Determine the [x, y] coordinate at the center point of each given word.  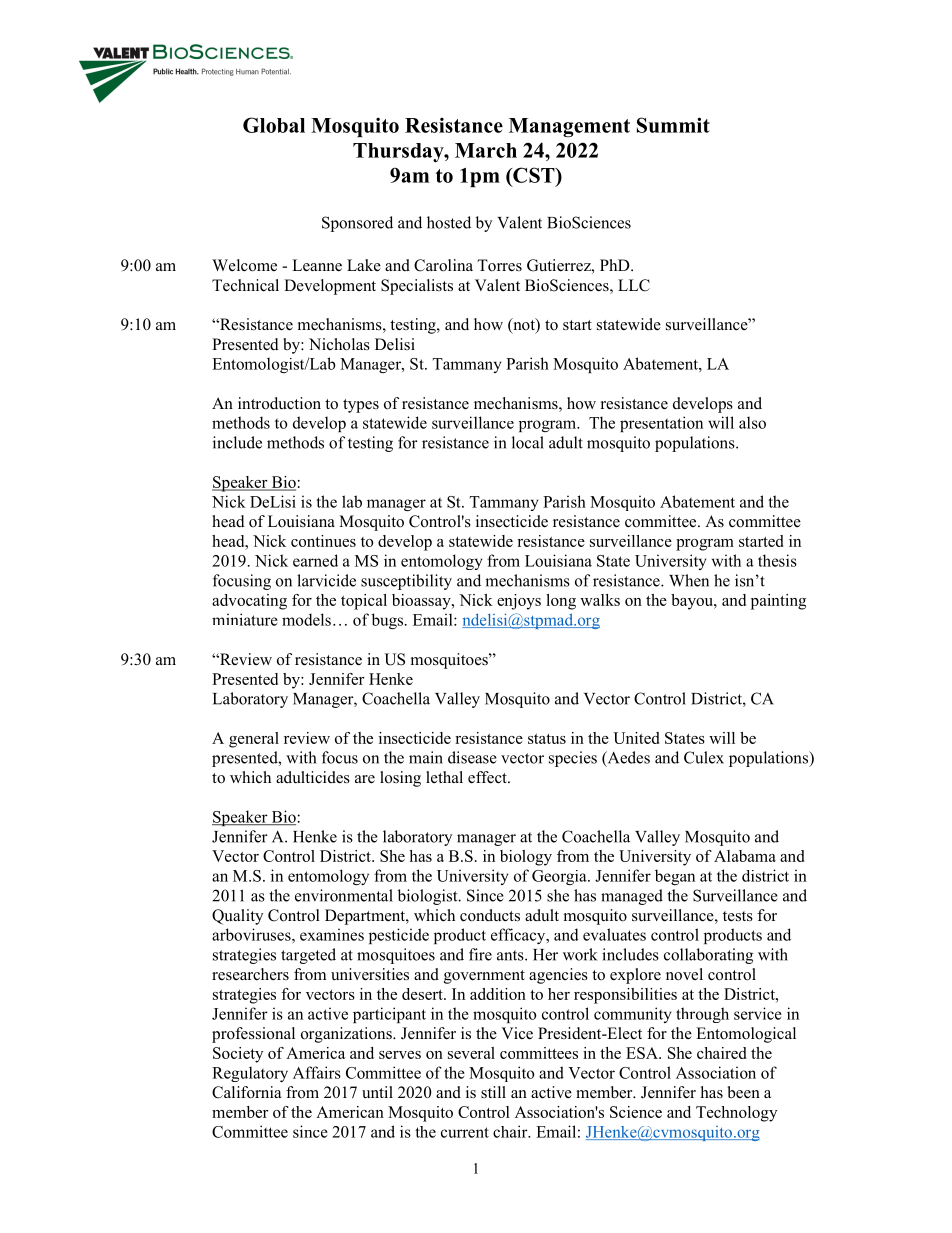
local [528, 442]
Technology [736, 1114]
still [493, 1092]
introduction [279, 403]
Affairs [317, 1072]
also [752, 422]
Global [274, 125]
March [486, 150]
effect [488, 777]
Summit [673, 125]
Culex [704, 757]
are [365, 779]
